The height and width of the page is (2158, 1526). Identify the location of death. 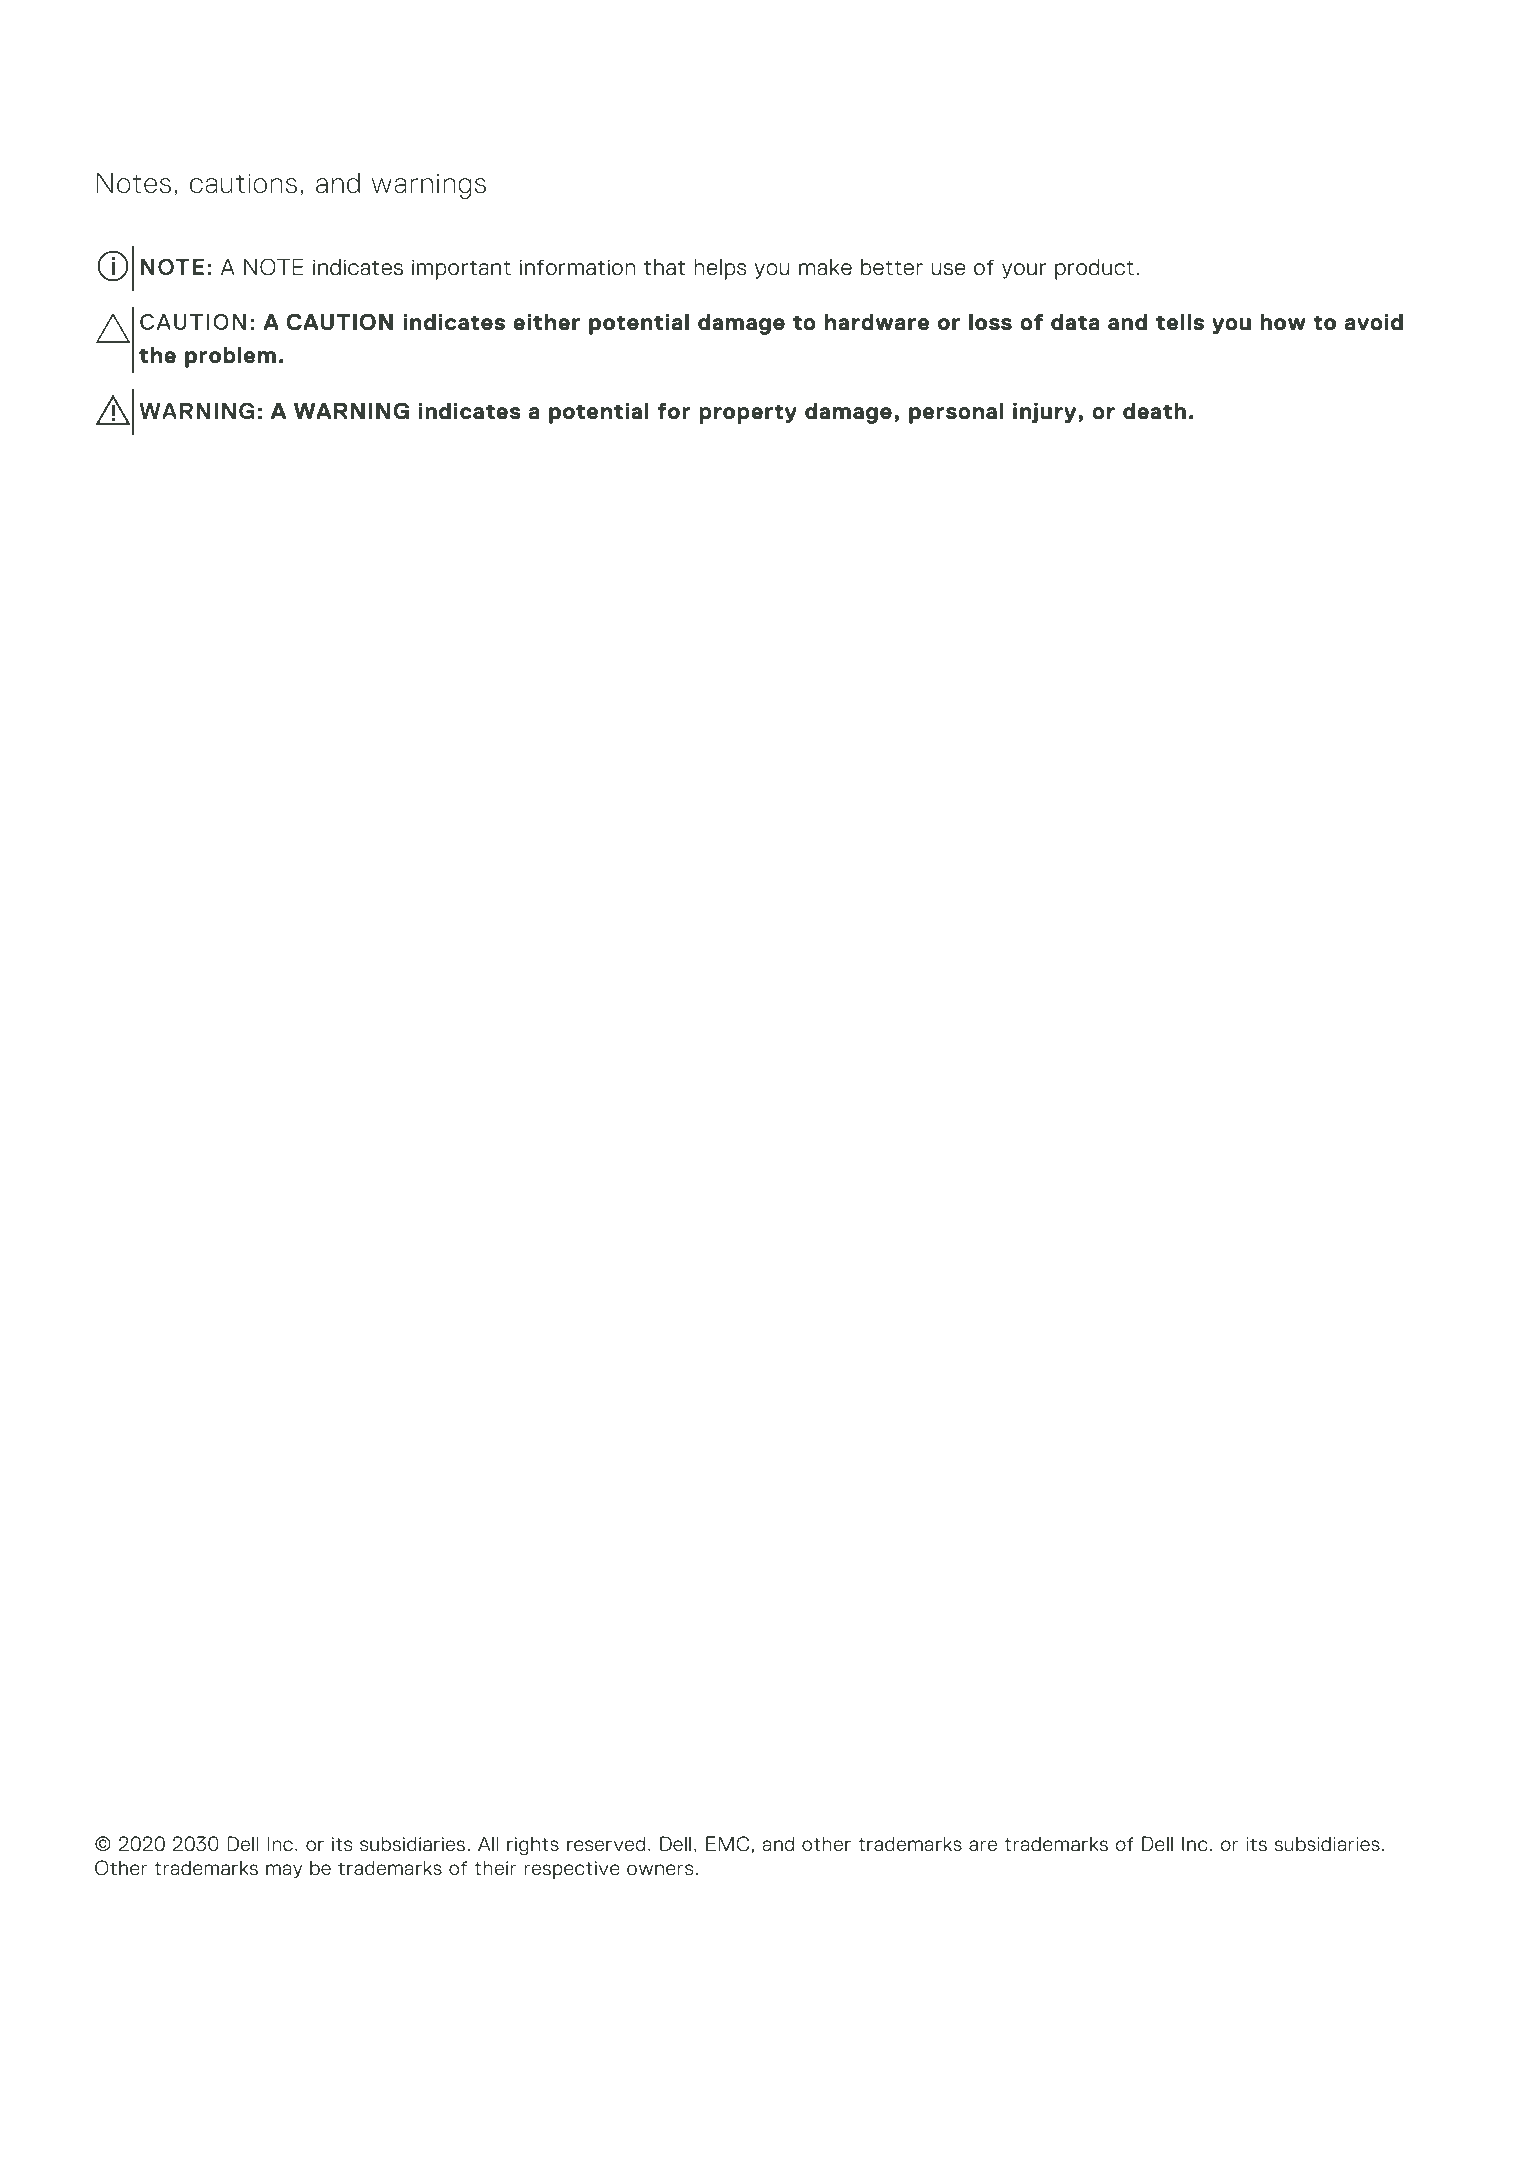
(1154, 411).
